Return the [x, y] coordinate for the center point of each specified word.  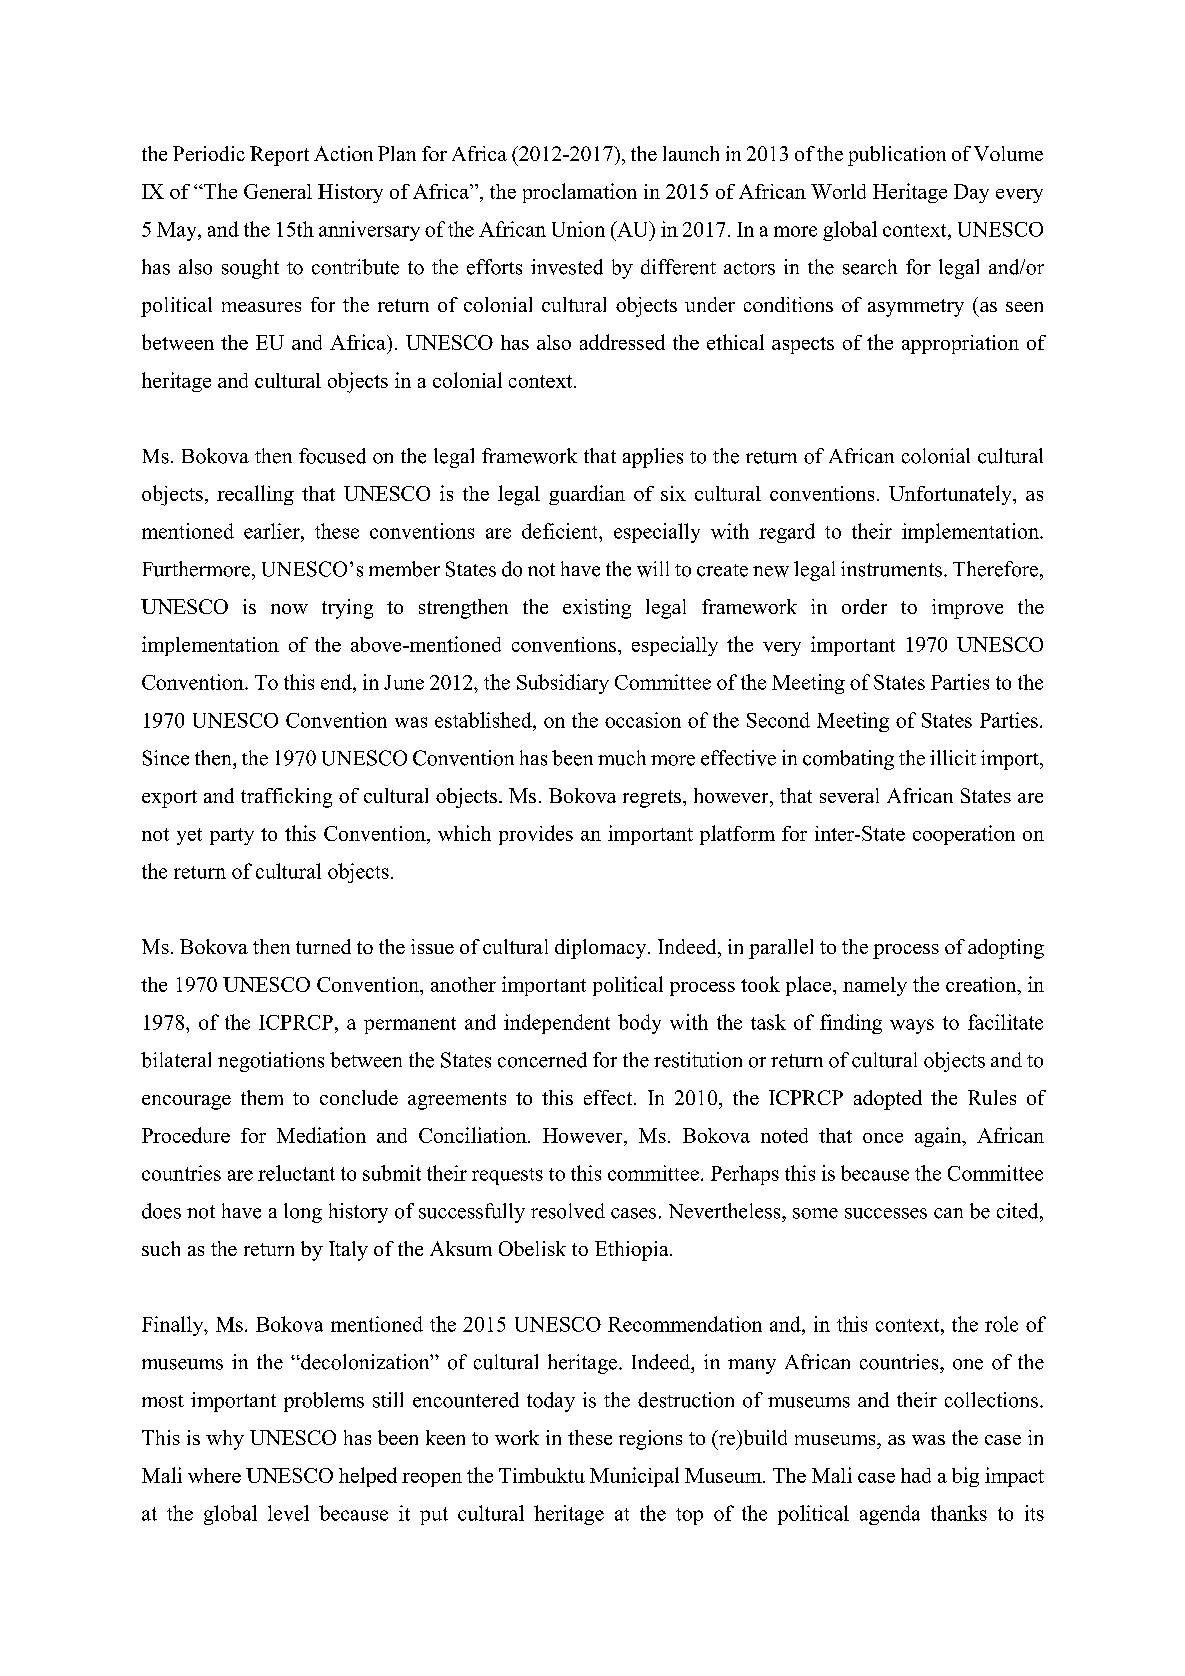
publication [897, 156]
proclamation [580, 193]
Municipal [634, 1477]
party [232, 836]
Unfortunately [951, 495]
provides [536, 835]
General [278, 191]
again [939, 1137]
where [214, 1475]
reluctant [296, 1173]
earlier [273, 531]
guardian [587, 495]
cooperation [964, 835]
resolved [568, 1211]
